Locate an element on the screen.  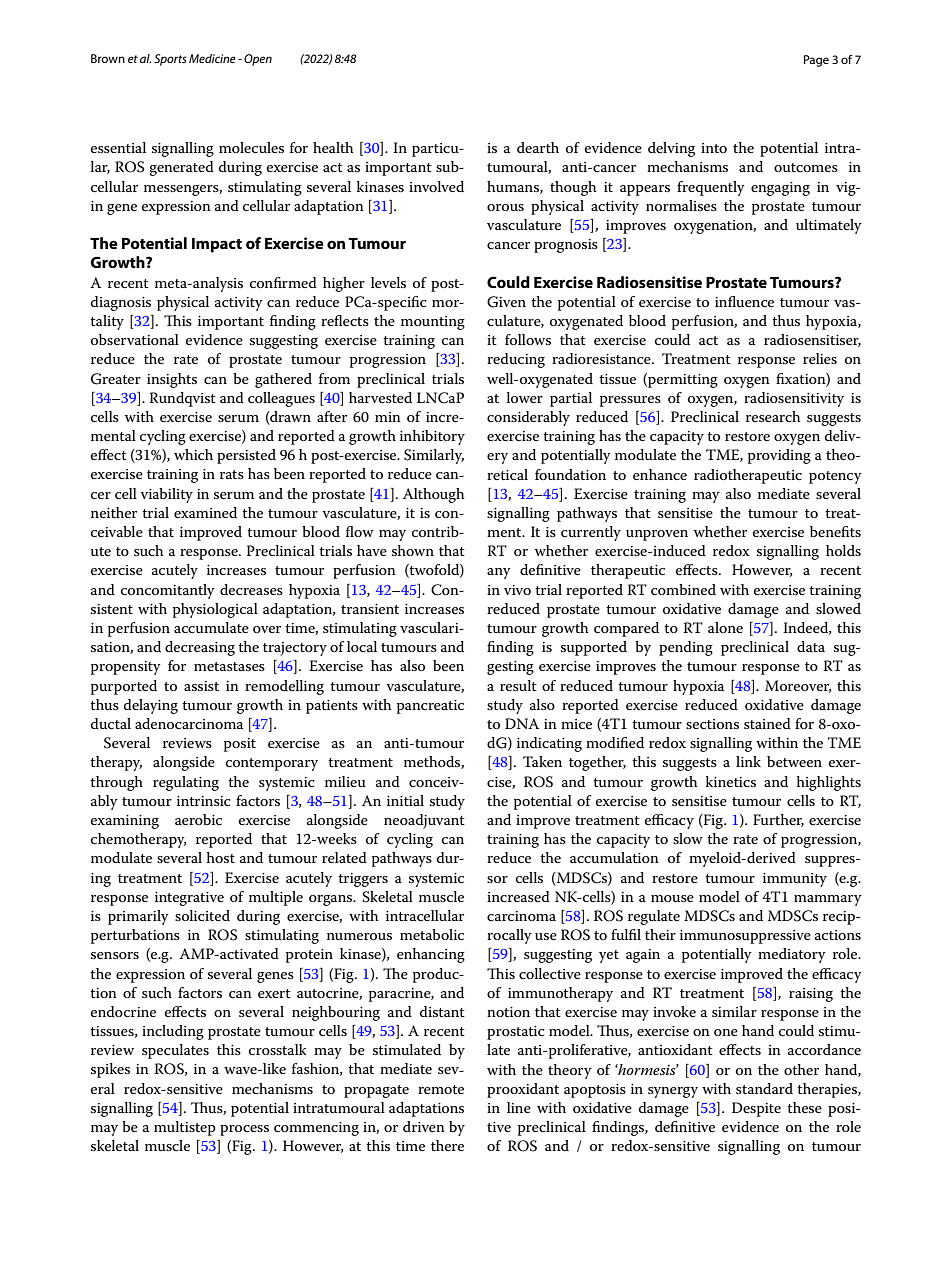
concomitantly is located at coordinates (168, 591).
